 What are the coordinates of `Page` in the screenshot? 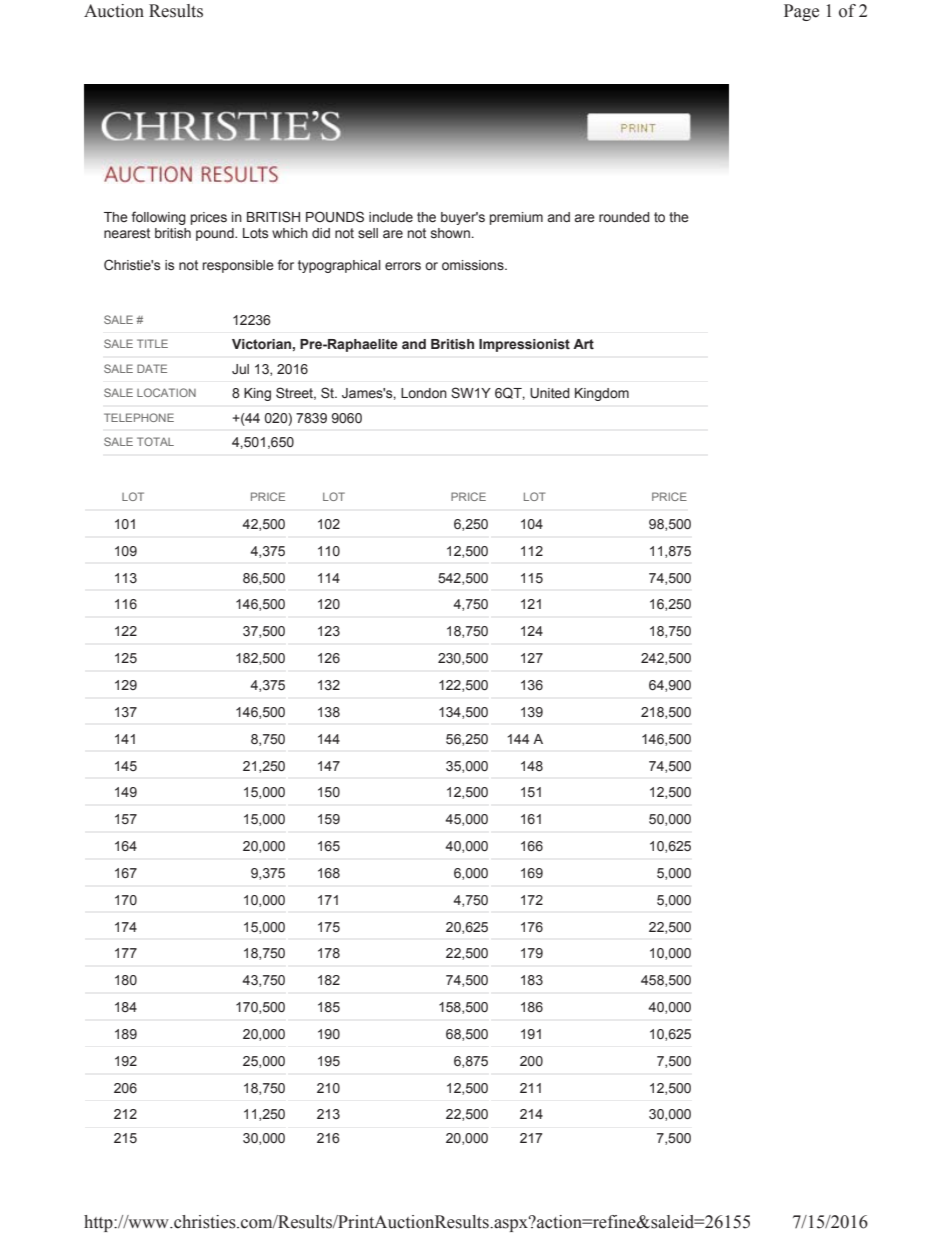 It's located at (801, 12).
